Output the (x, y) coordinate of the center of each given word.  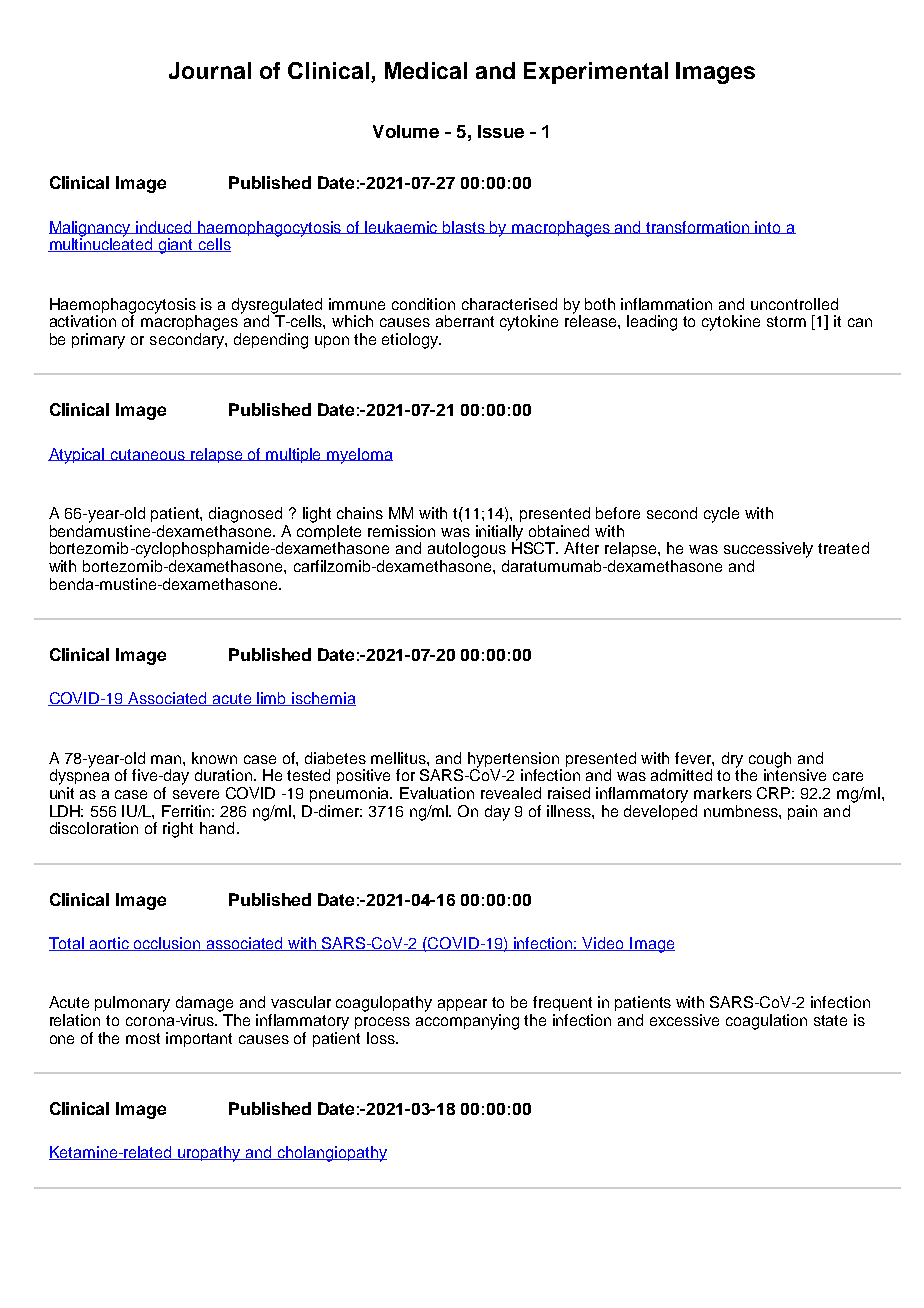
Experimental (596, 73)
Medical (426, 70)
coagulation (766, 1022)
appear (462, 1005)
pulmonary (132, 1004)
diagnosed (245, 515)
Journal (210, 70)
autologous (467, 550)
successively (768, 550)
